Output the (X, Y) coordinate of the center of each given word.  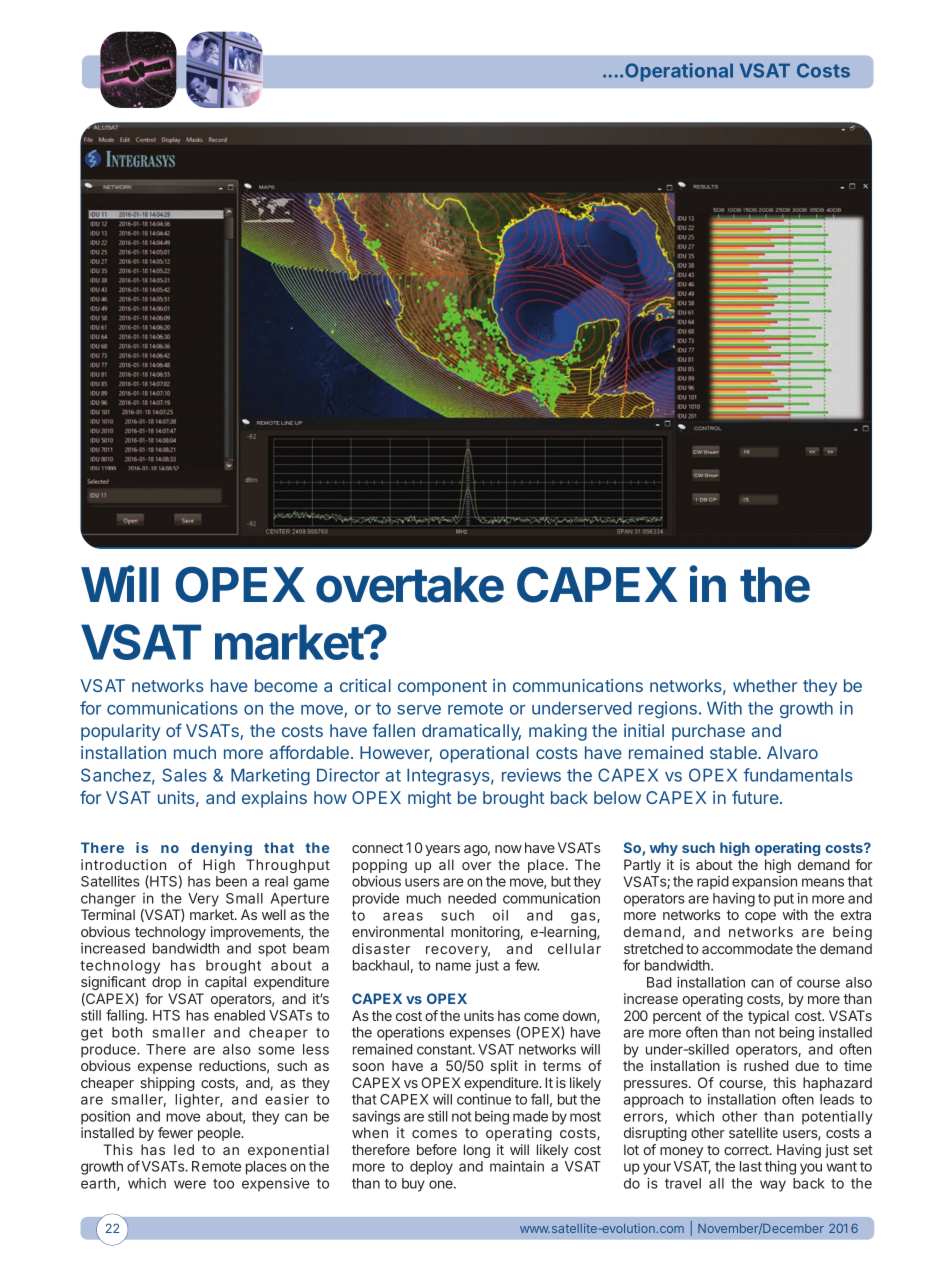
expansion (764, 883)
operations (410, 1034)
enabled (239, 1015)
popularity (120, 732)
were (190, 1184)
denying (221, 849)
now (508, 849)
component (442, 688)
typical (768, 1017)
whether (765, 685)
